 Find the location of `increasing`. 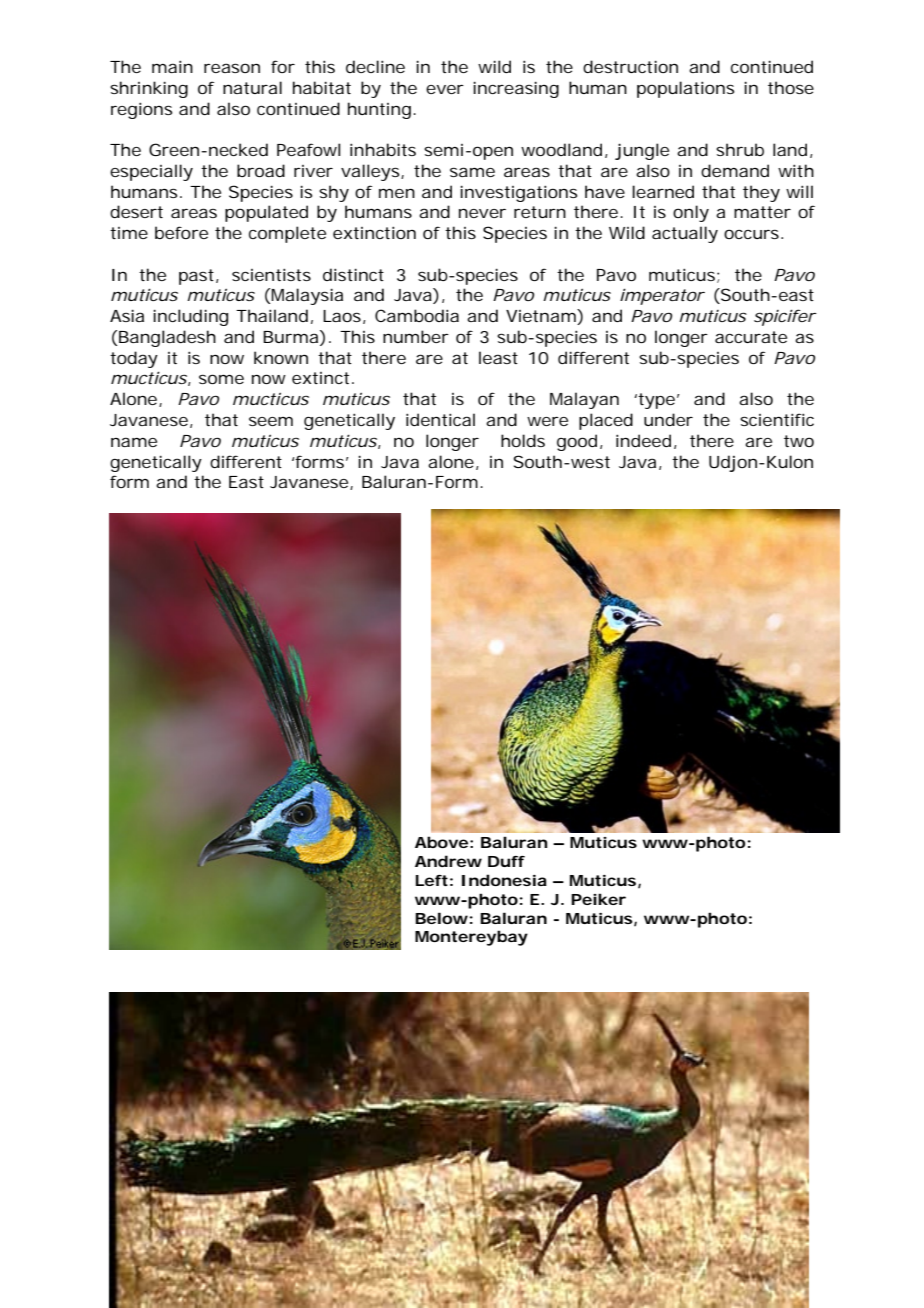

increasing is located at coordinates (516, 89).
